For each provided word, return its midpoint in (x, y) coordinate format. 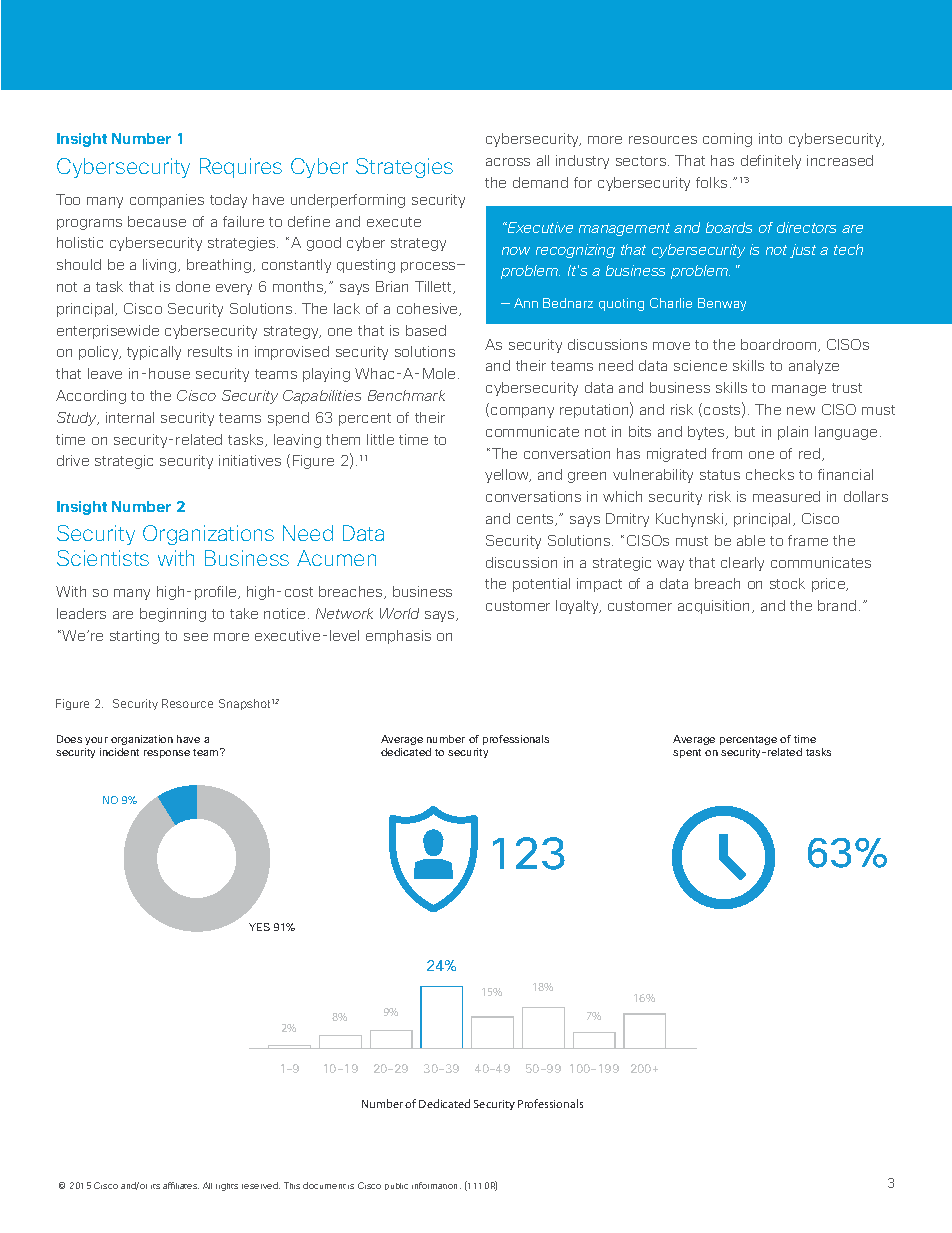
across (508, 162)
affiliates (181, 1185)
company (522, 412)
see (196, 637)
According (91, 397)
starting (134, 637)
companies (167, 201)
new (801, 411)
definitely (771, 162)
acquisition (715, 607)
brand (837, 605)
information (436, 1185)
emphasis (398, 637)
